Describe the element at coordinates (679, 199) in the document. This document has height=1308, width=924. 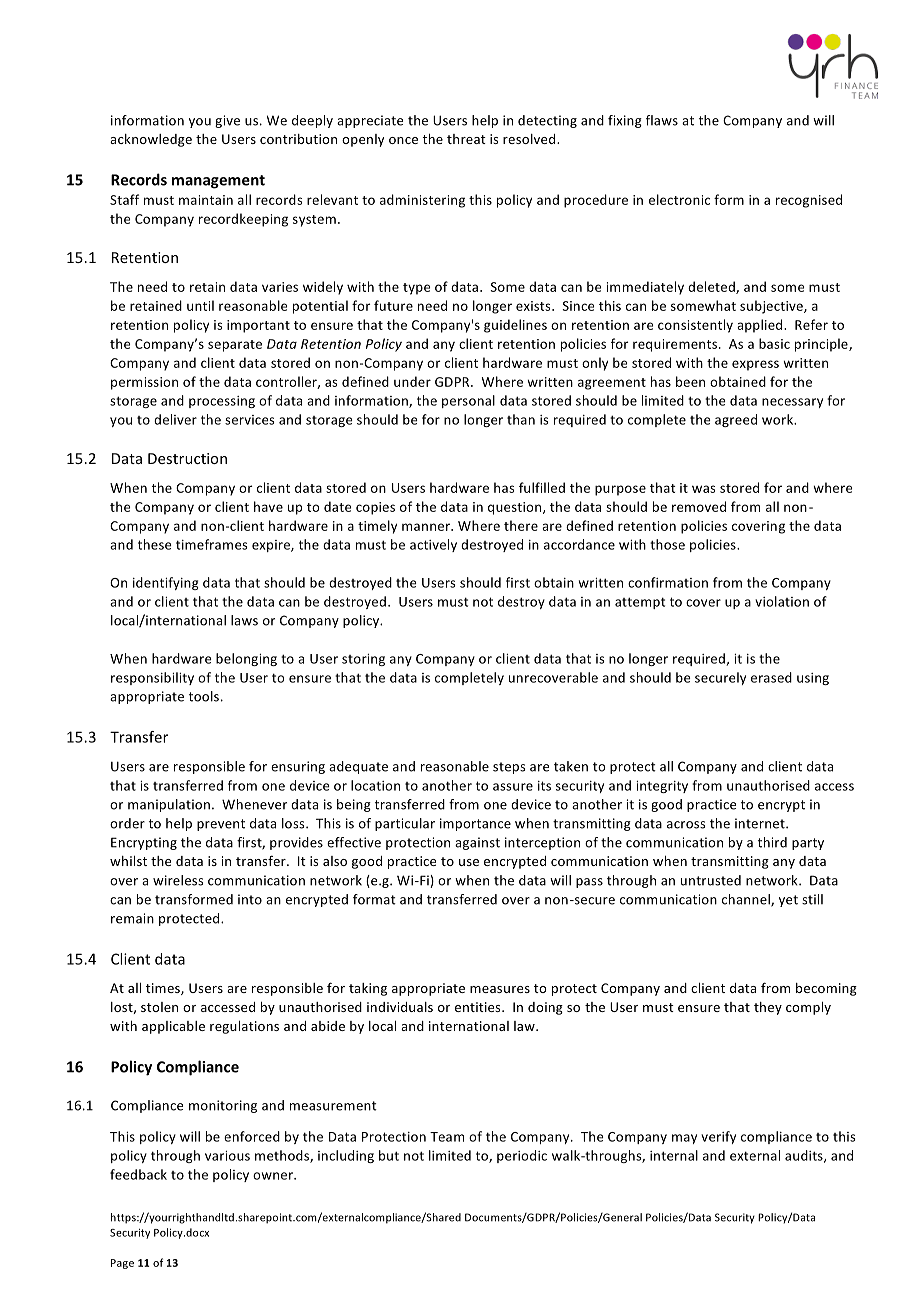
I see `electronic` at that location.
